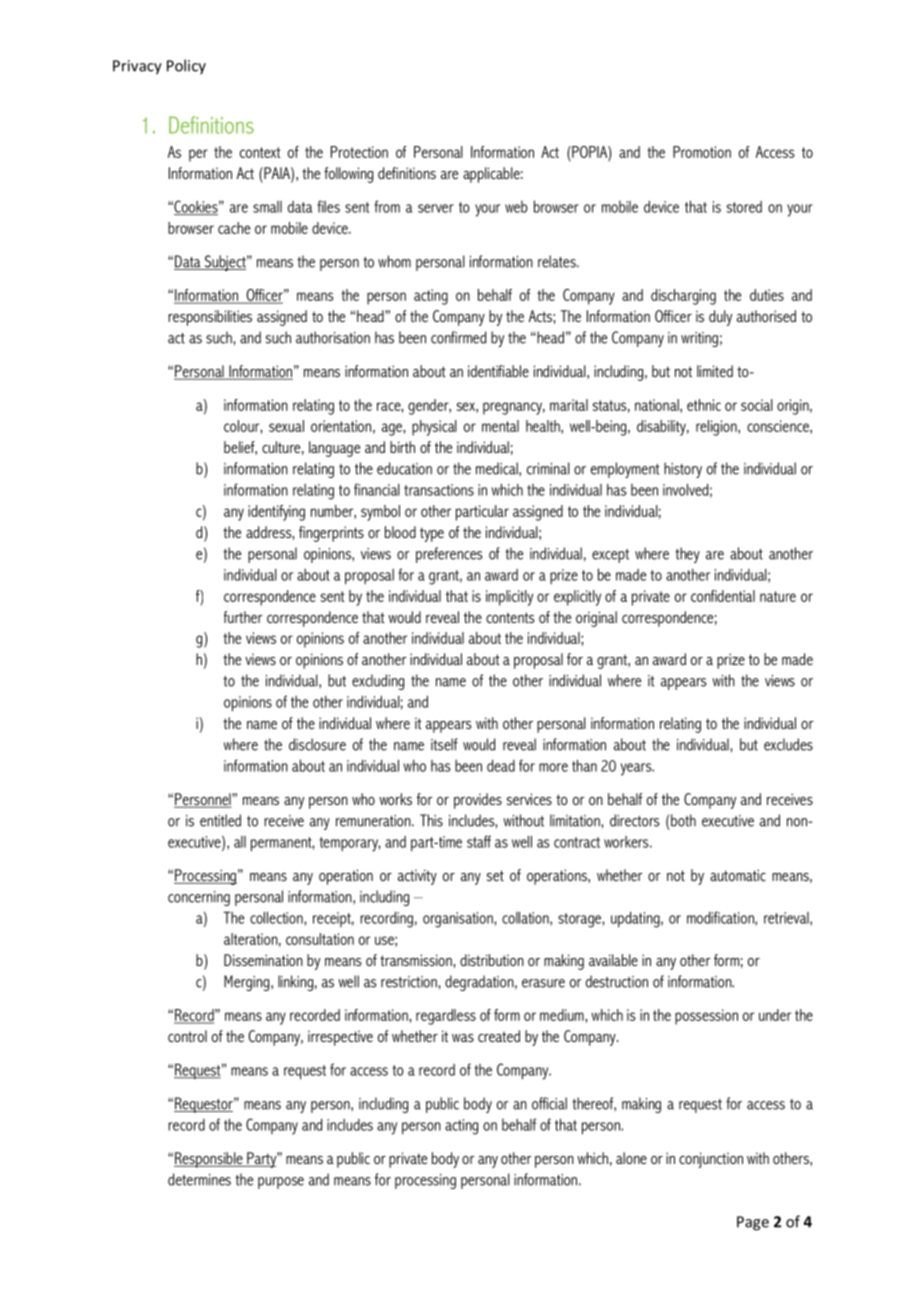 The width and height of the page is (924, 1308). I want to click on automatic, so click(738, 875).
